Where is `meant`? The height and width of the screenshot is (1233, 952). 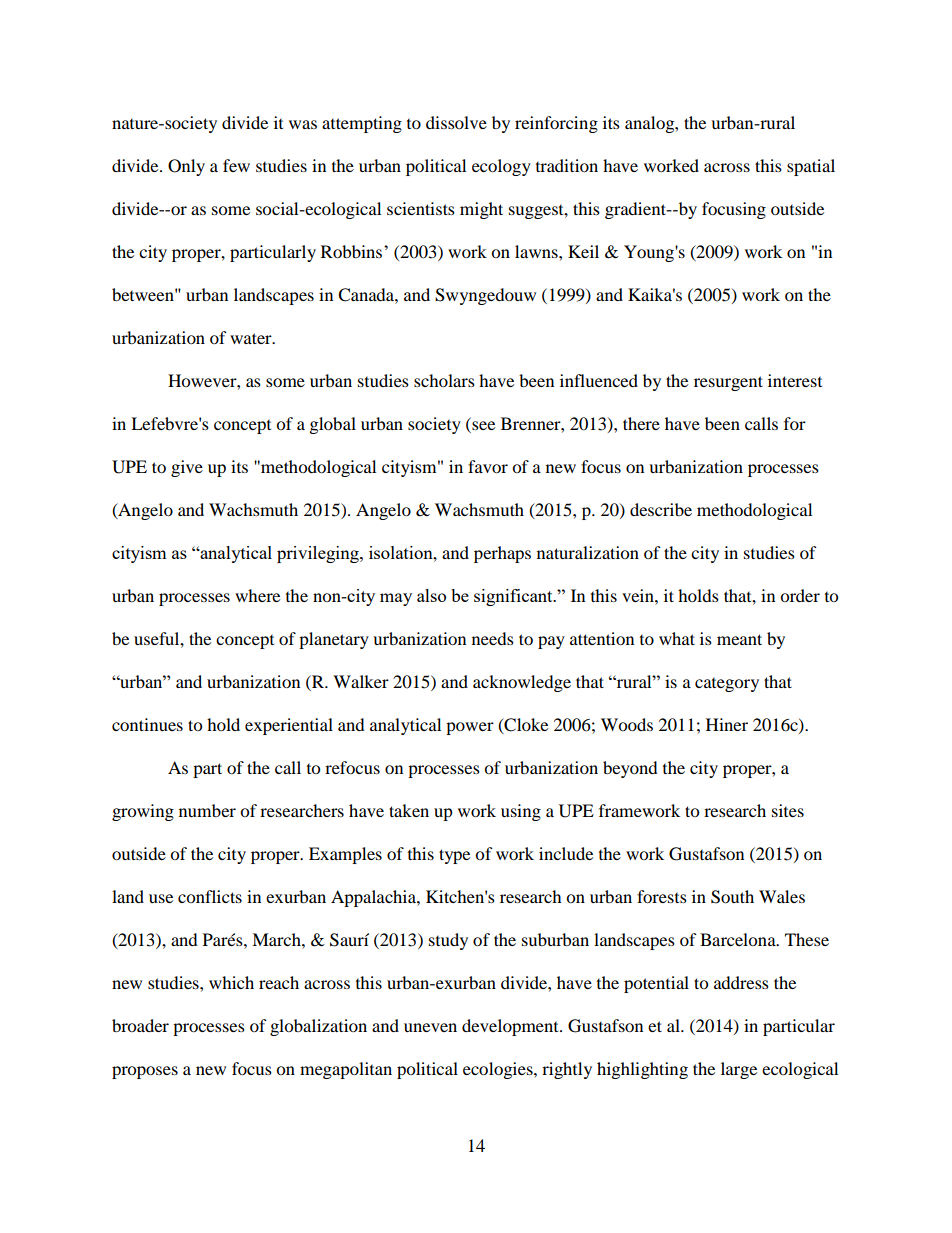 meant is located at coordinates (739, 639).
